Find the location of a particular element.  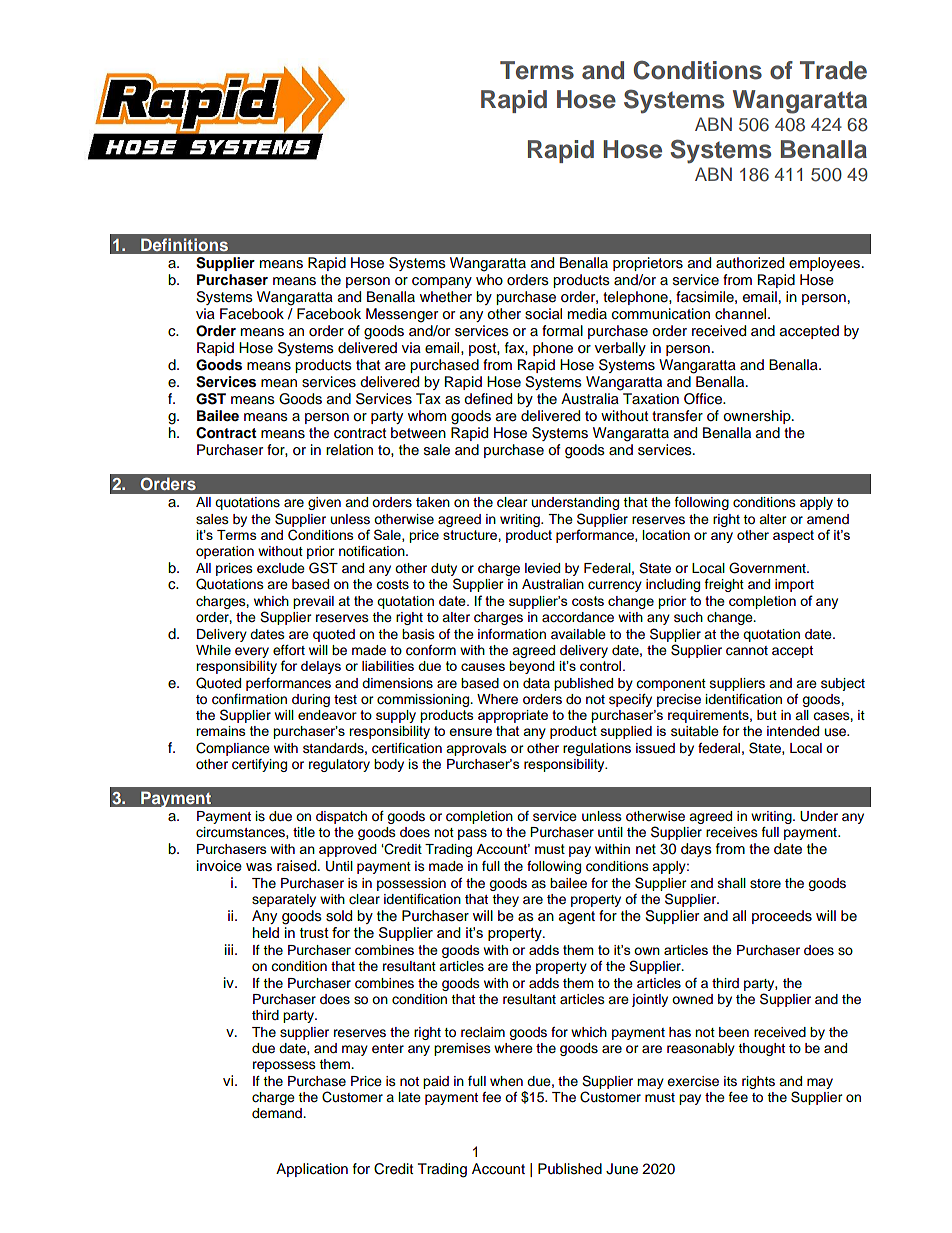

every is located at coordinates (252, 652).
